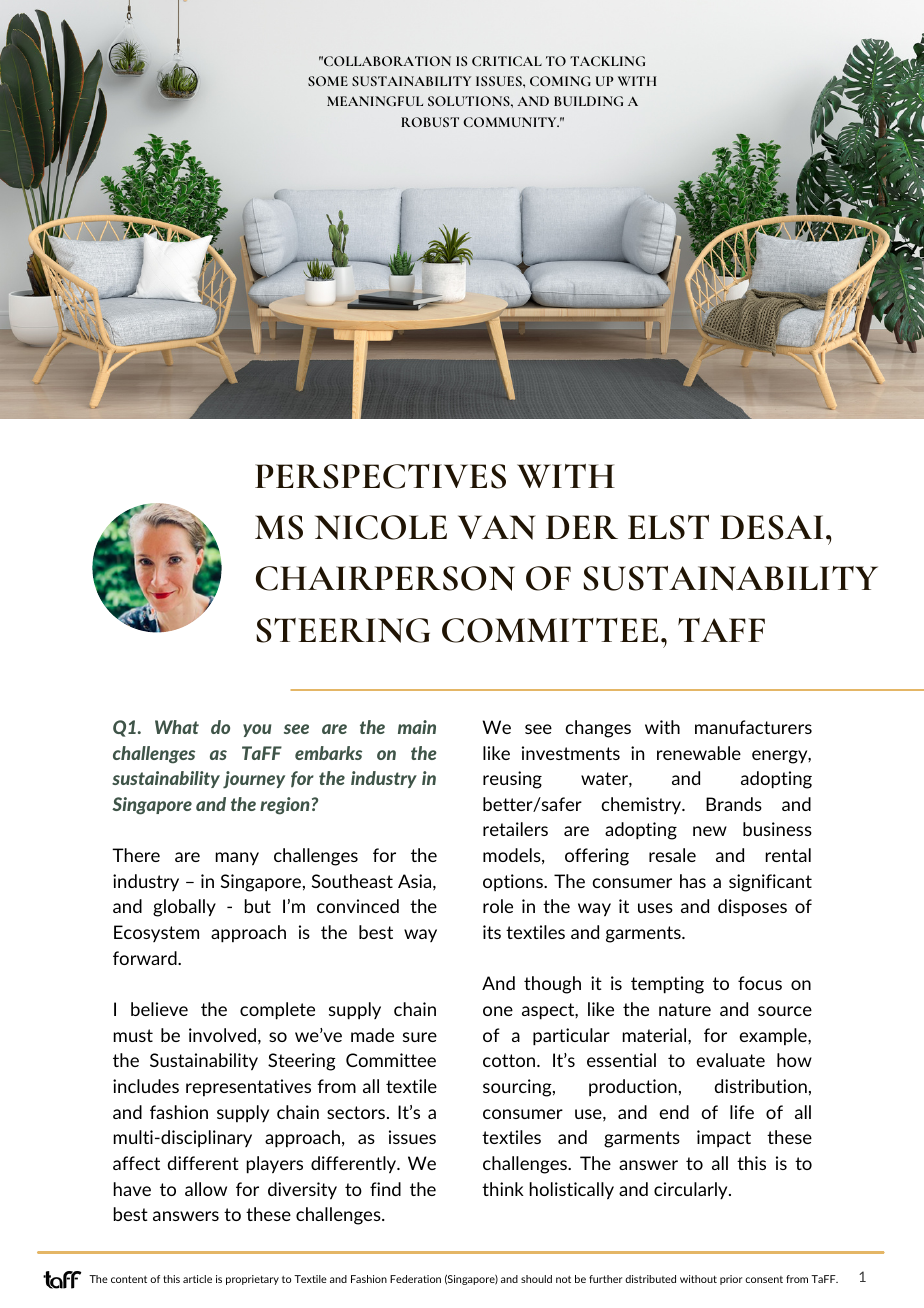 This image has width=924, height=1308. Describe the element at coordinates (470, 101) in the image. I see `SOLUTIONS` at that location.
